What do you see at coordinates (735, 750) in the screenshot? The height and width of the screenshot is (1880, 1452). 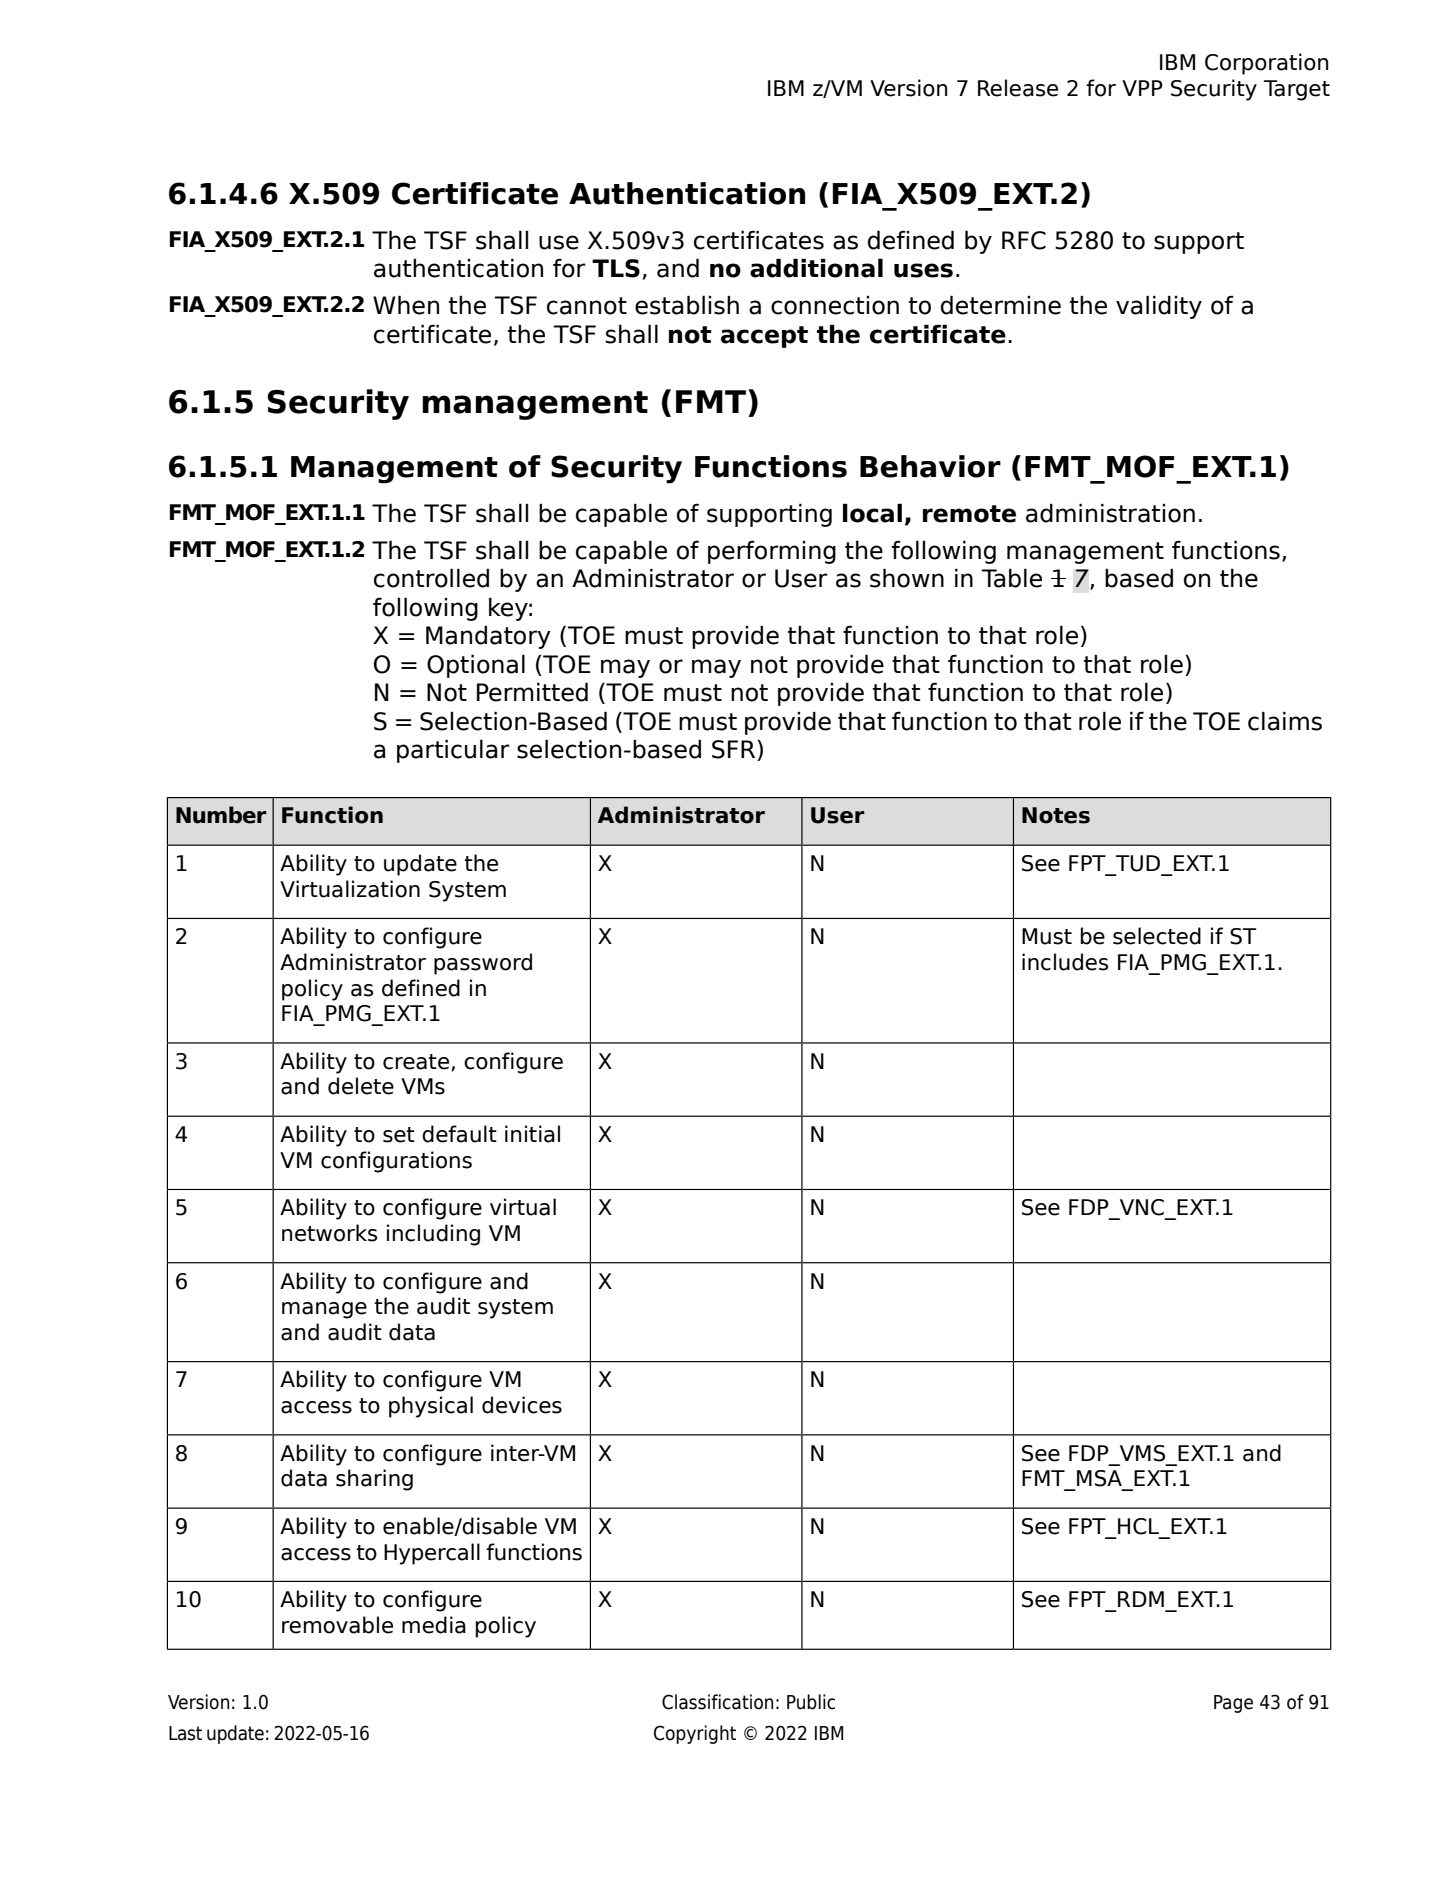 I see `SFR` at bounding box center [735, 750].
